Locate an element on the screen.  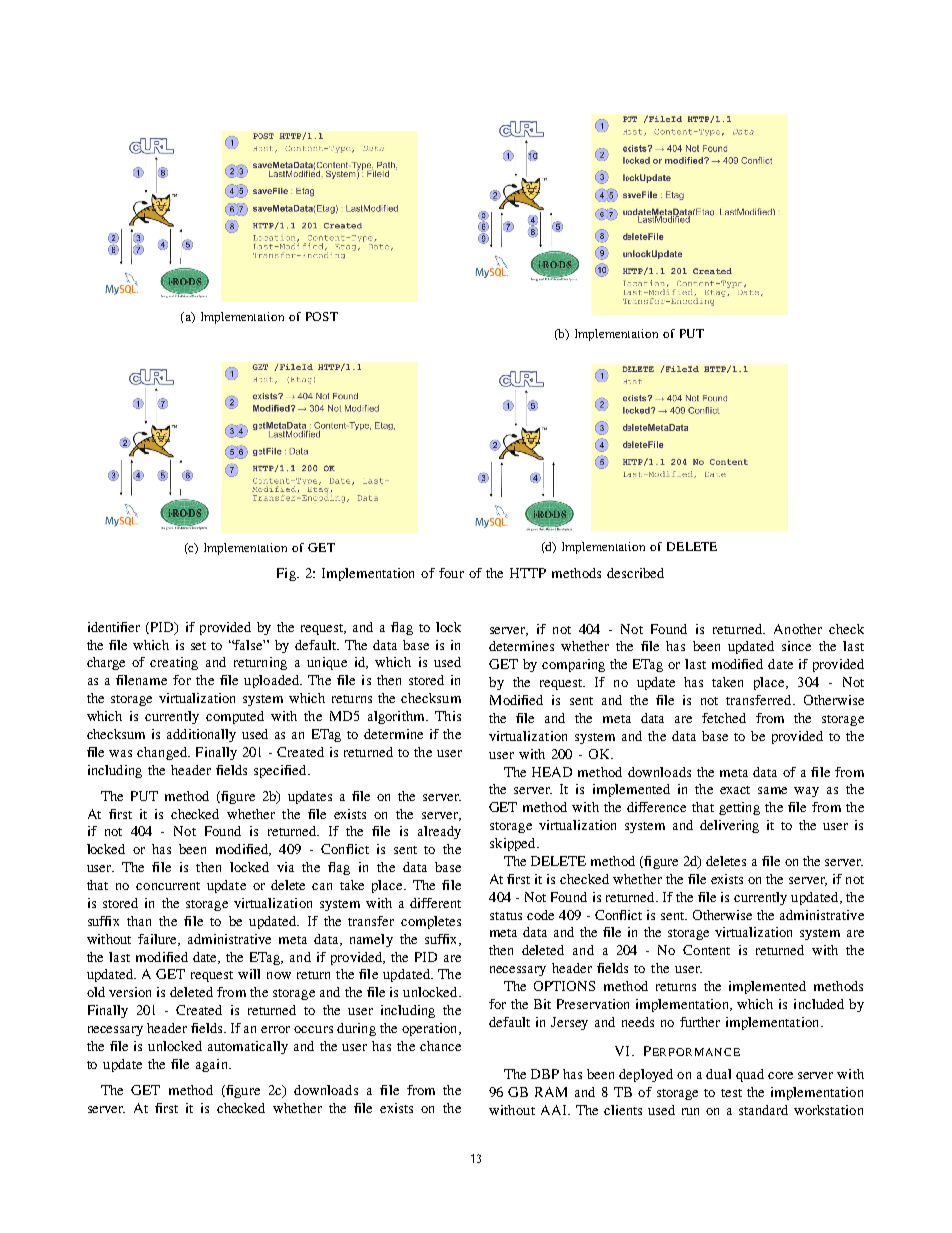
additionally is located at coordinates (201, 735).
